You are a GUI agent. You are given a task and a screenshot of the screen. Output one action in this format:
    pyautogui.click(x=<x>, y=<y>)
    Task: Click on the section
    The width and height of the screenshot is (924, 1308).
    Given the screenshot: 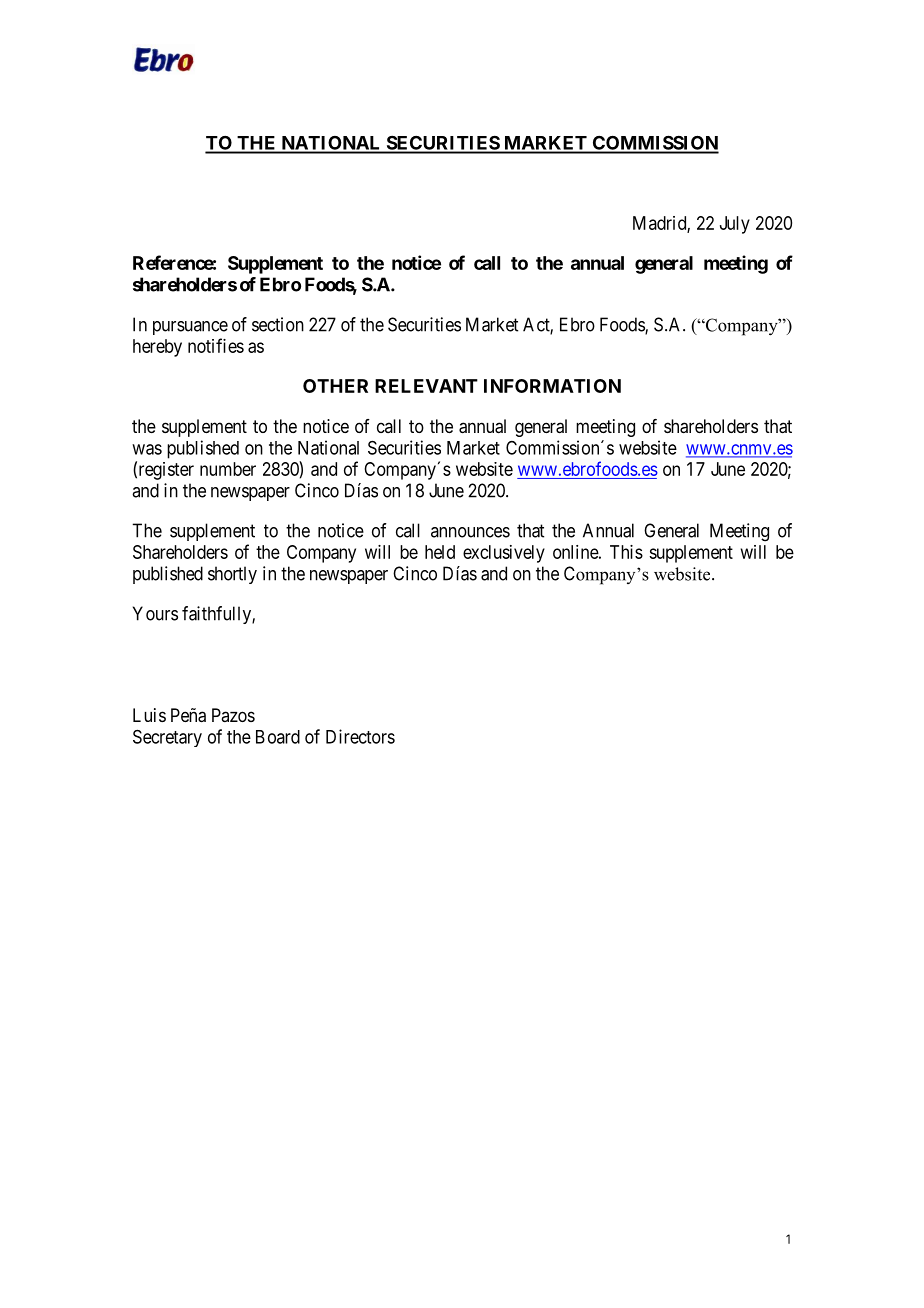 What is the action you would take?
    pyautogui.click(x=278, y=324)
